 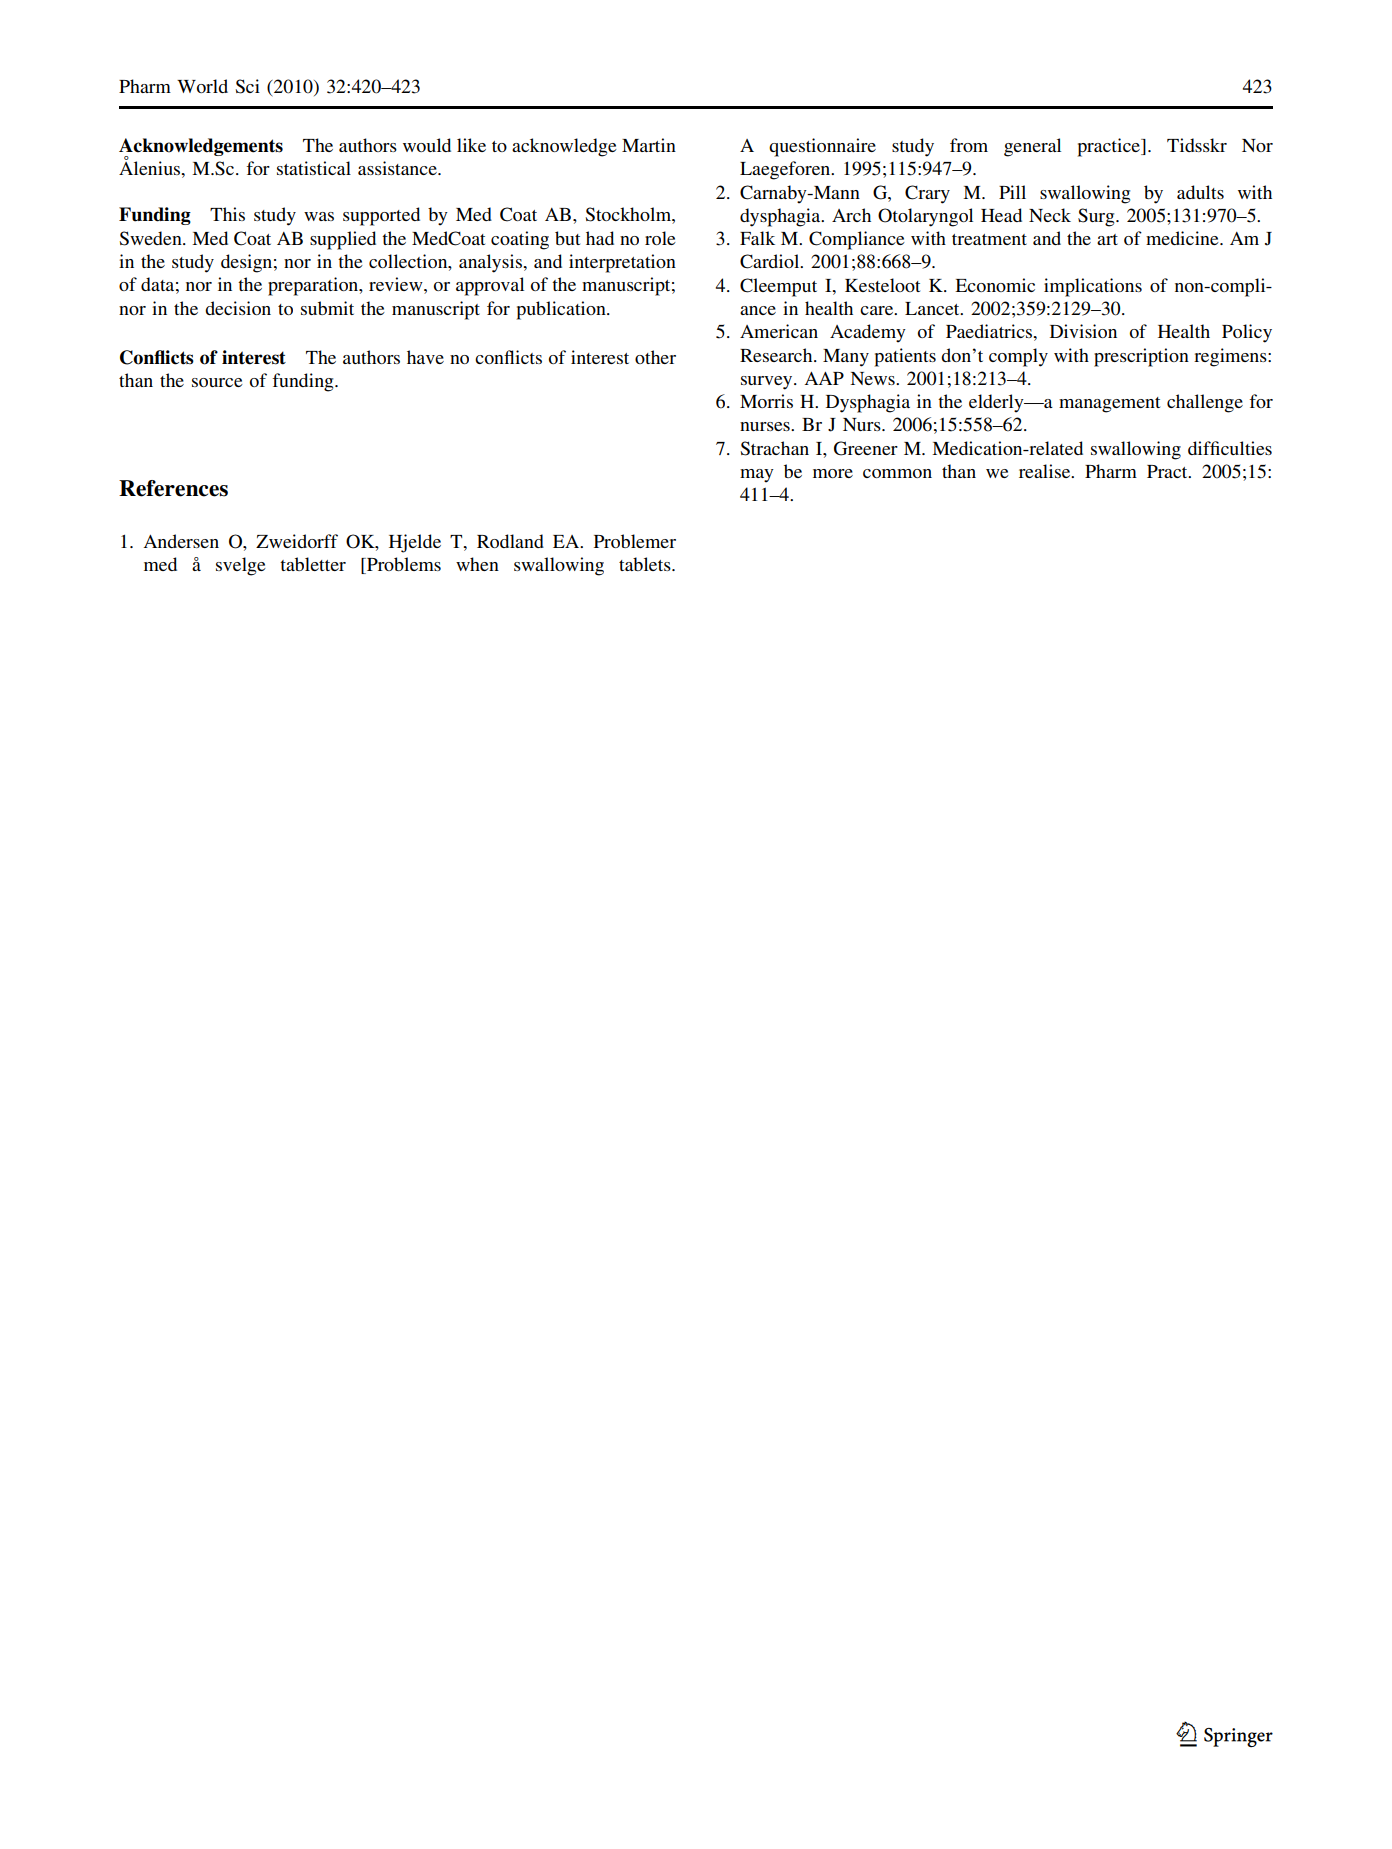 I want to click on Sci, so click(x=247, y=86).
